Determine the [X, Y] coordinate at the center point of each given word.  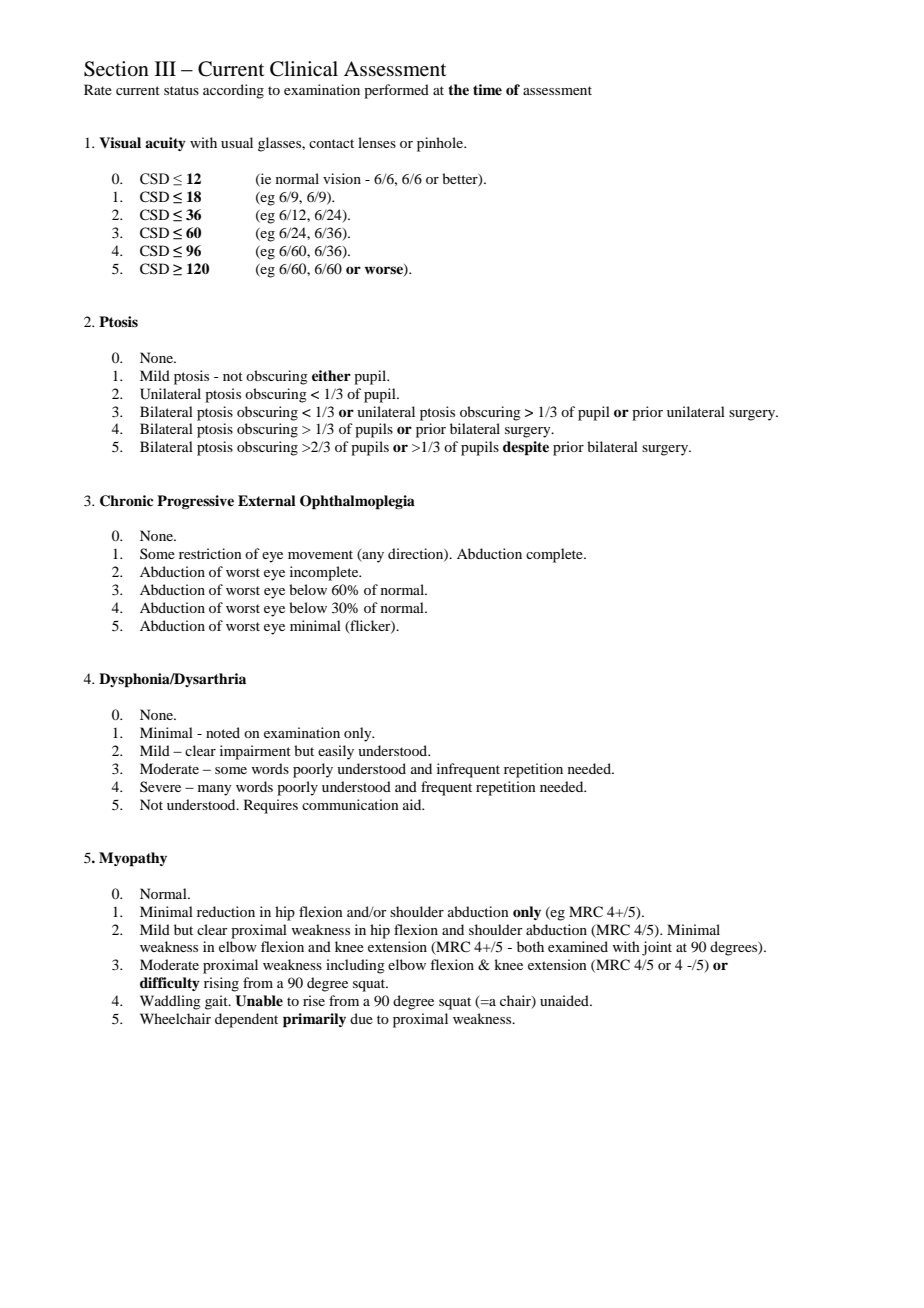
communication [350, 804]
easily [336, 752]
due [361, 1018]
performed [396, 91]
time [487, 89]
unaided [565, 1000]
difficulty [170, 984]
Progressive [195, 502]
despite [526, 448]
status [181, 90]
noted [223, 732]
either [331, 375]
